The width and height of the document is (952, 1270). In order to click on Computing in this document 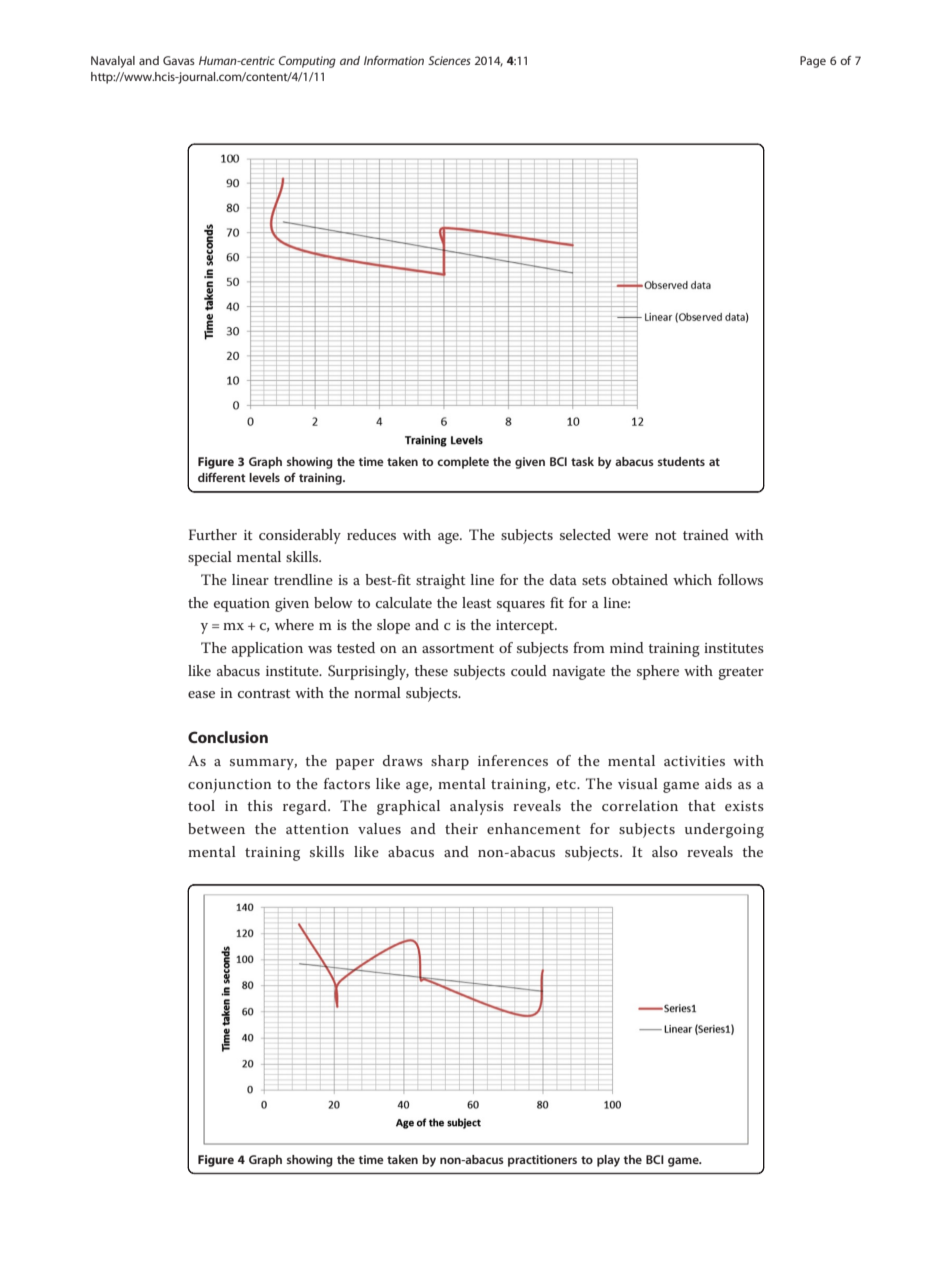, I will do `click(307, 62)`.
